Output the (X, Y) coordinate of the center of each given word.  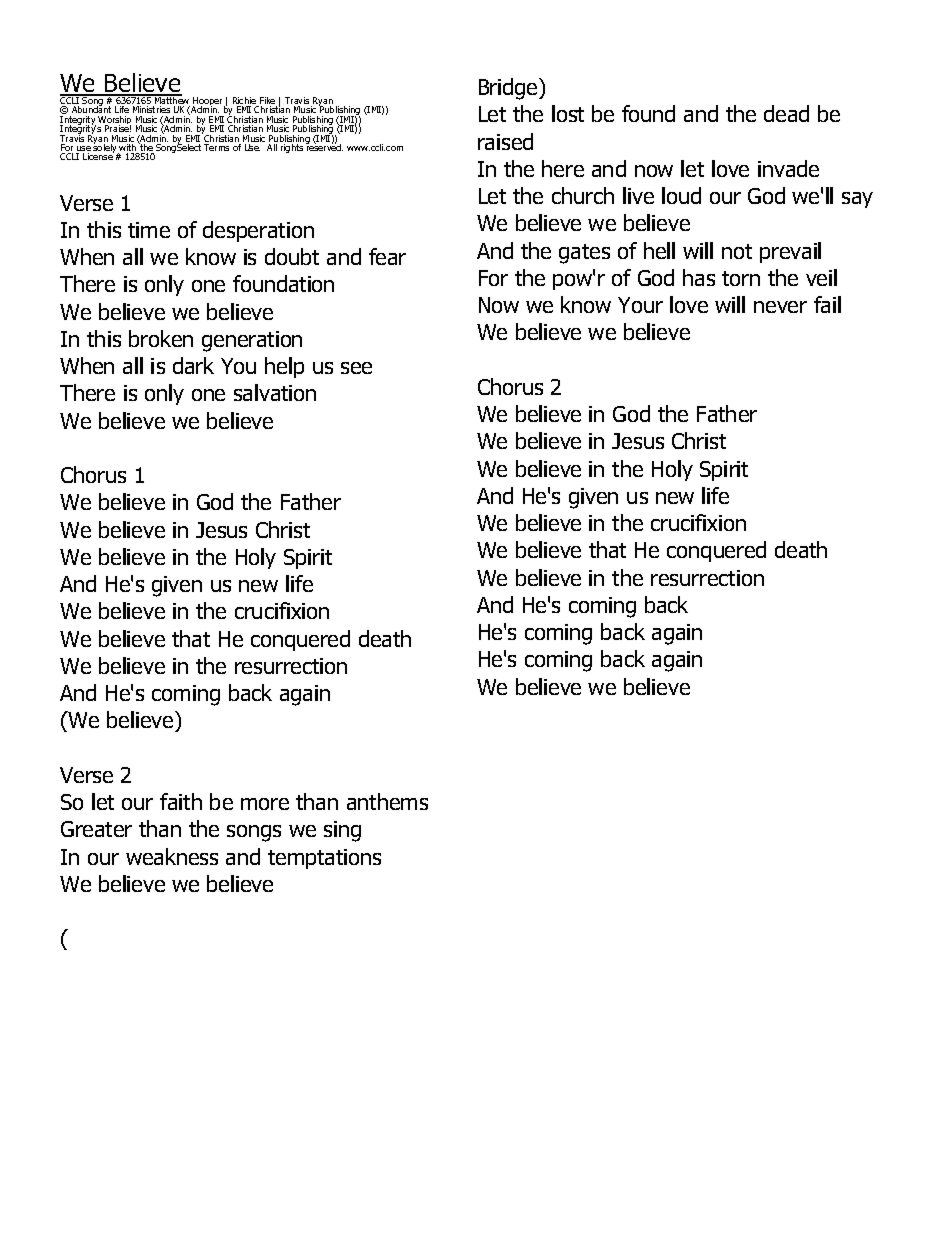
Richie (246, 102)
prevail (790, 252)
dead (786, 113)
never (780, 307)
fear (387, 256)
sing (342, 831)
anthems (387, 801)
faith (181, 801)
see (356, 368)
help (284, 367)
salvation (275, 392)
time (149, 230)
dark (193, 365)
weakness (172, 856)
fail (827, 304)
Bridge (509, 89)
